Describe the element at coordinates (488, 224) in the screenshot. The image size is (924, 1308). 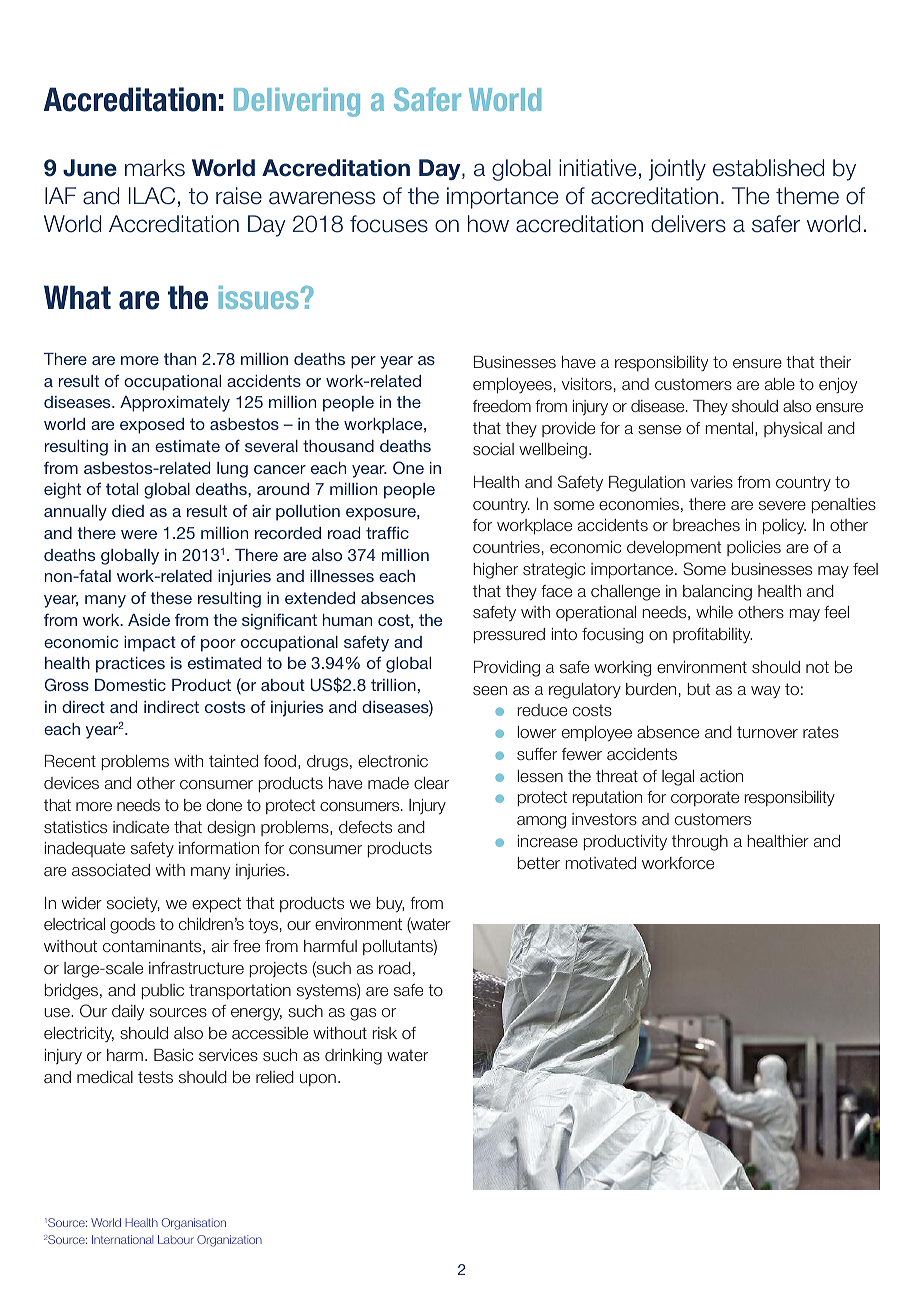
I see `how` at that location.
